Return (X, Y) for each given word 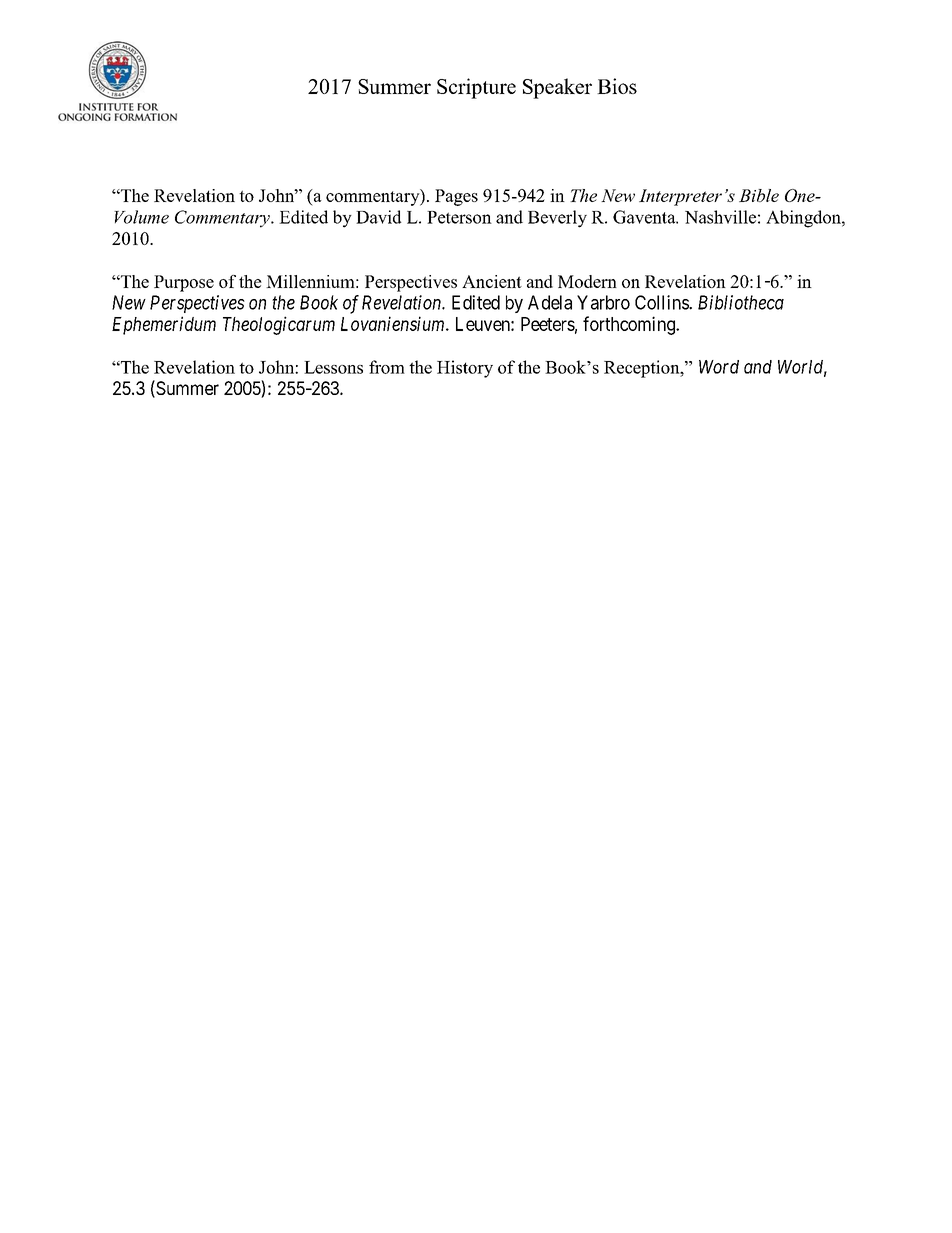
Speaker (557, 88)
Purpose (184, 283)
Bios (617, 86)
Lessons (333, 367)
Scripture (476, 88)
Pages (456, 197)
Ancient (492, 281)
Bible (759, 195)
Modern (587, 281)
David (378, 217)
